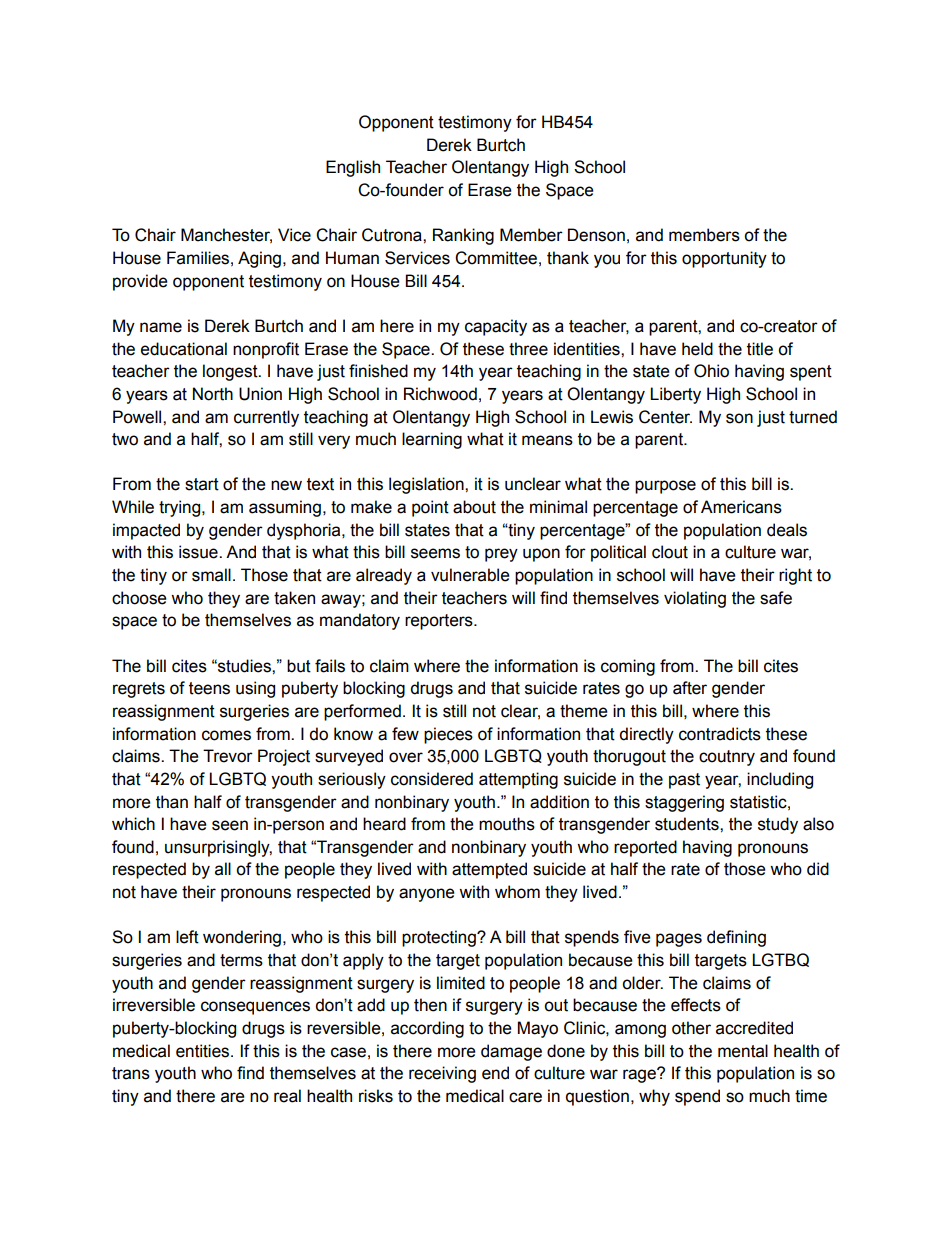  What do you see at coordinates (724, 259) in the document?
I see `opportunity` at bounding box center [724, 259].
